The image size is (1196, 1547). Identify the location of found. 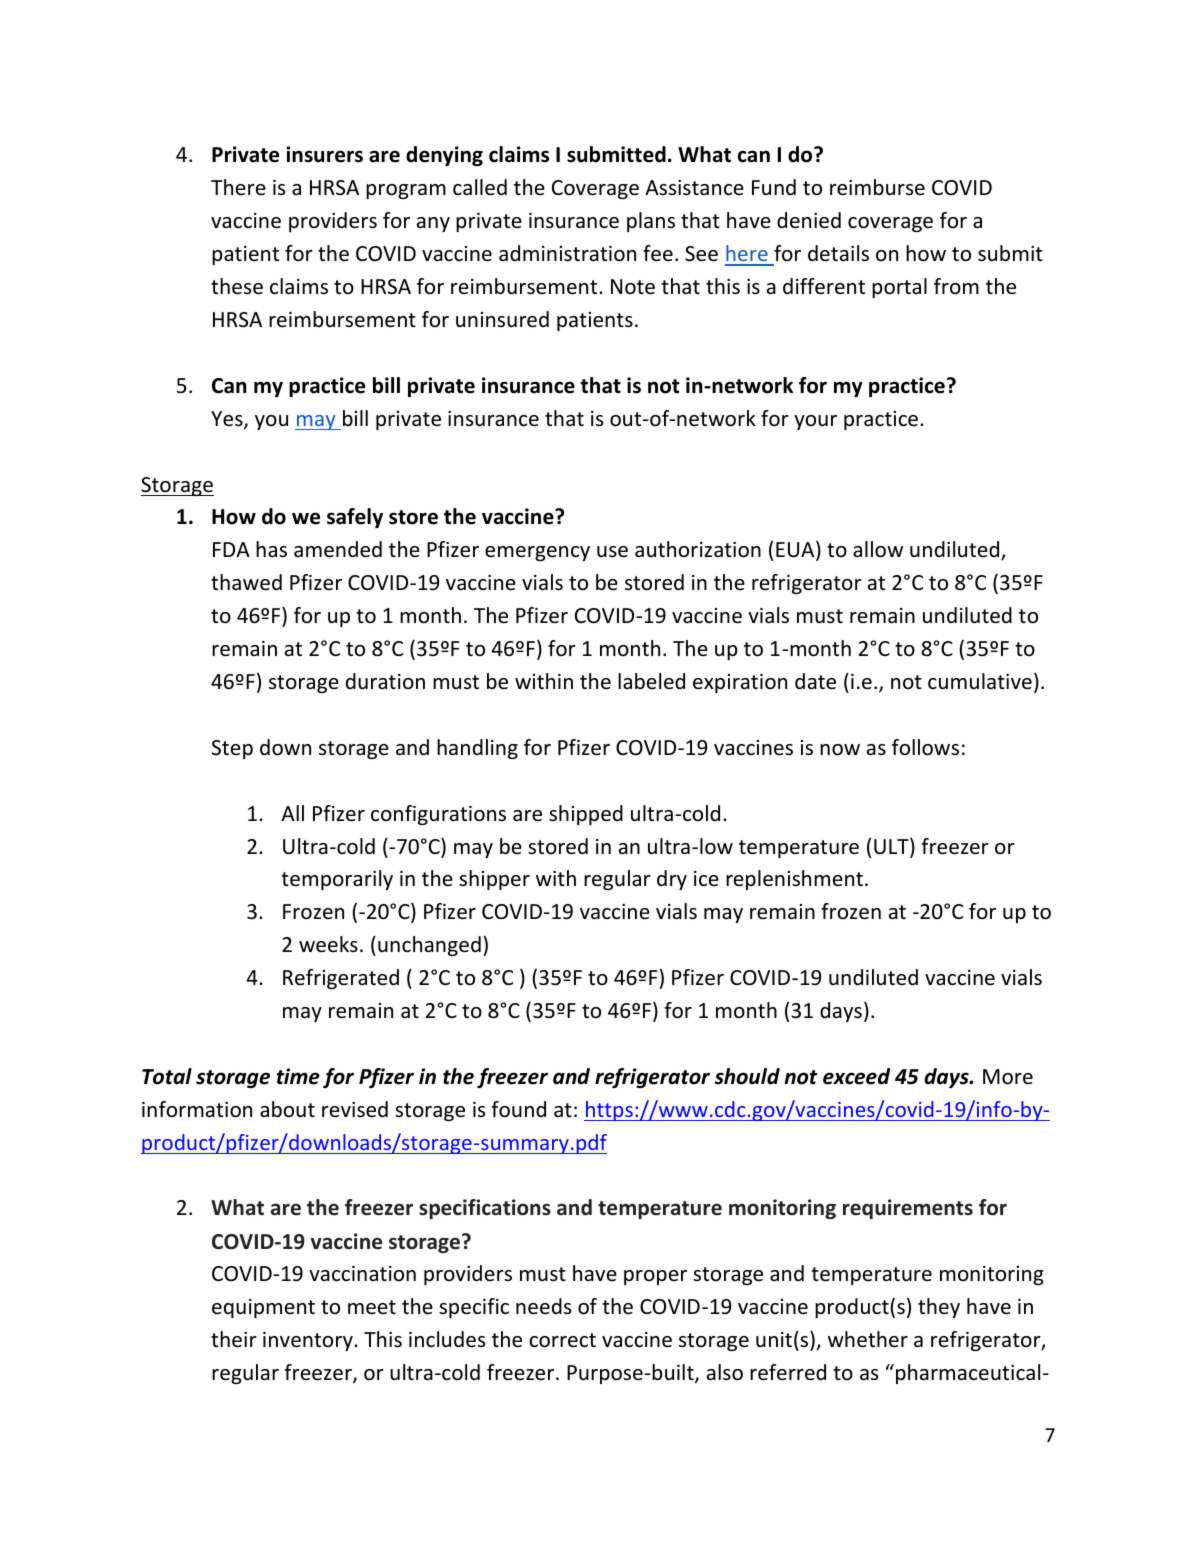
(518, 1109).
